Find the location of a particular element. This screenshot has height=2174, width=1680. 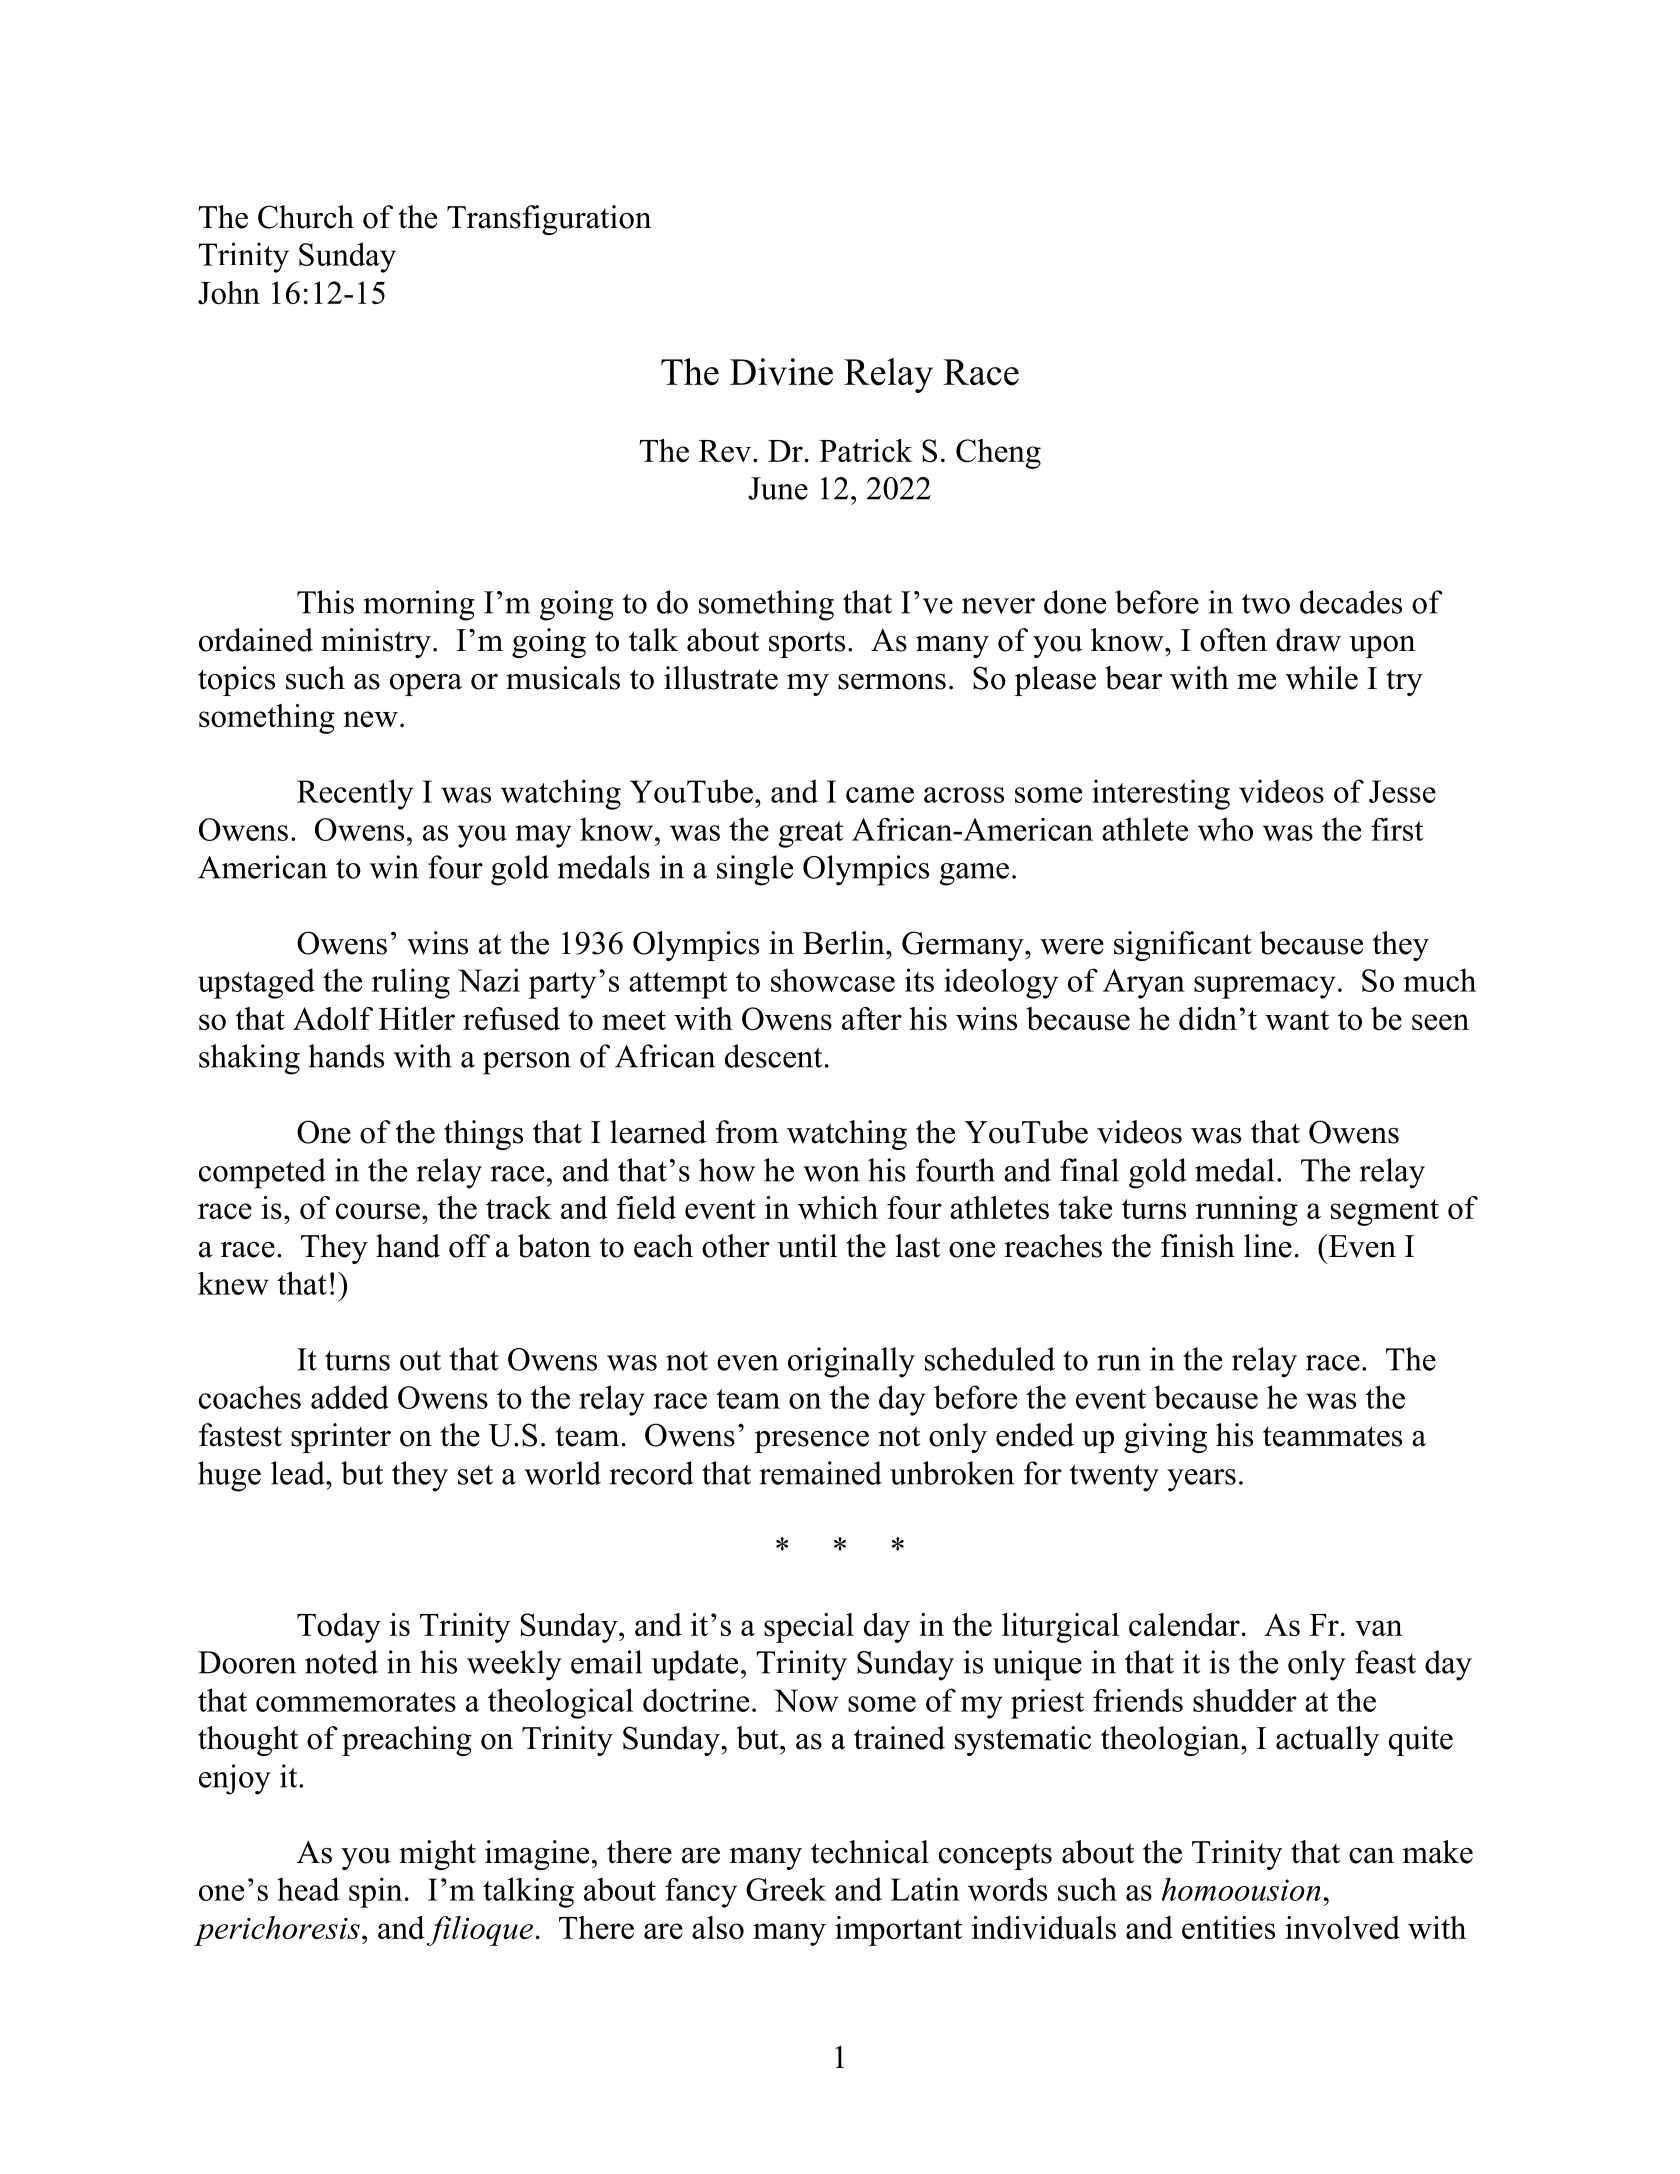

Greek is located at coordinates (786, 1889).
